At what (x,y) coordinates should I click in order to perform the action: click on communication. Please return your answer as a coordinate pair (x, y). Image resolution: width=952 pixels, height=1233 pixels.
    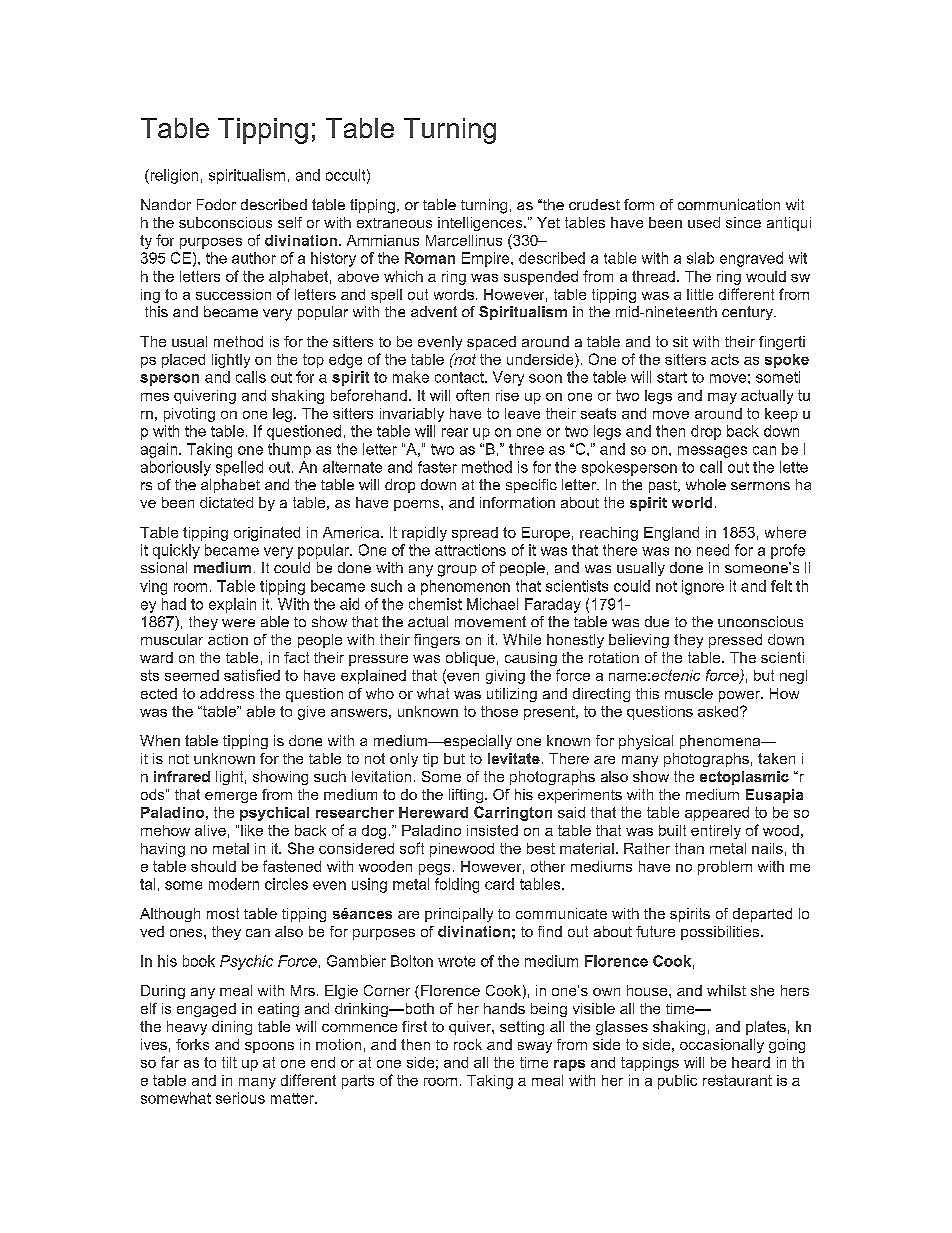
    Looking at the image, I should click on (729, 204).
